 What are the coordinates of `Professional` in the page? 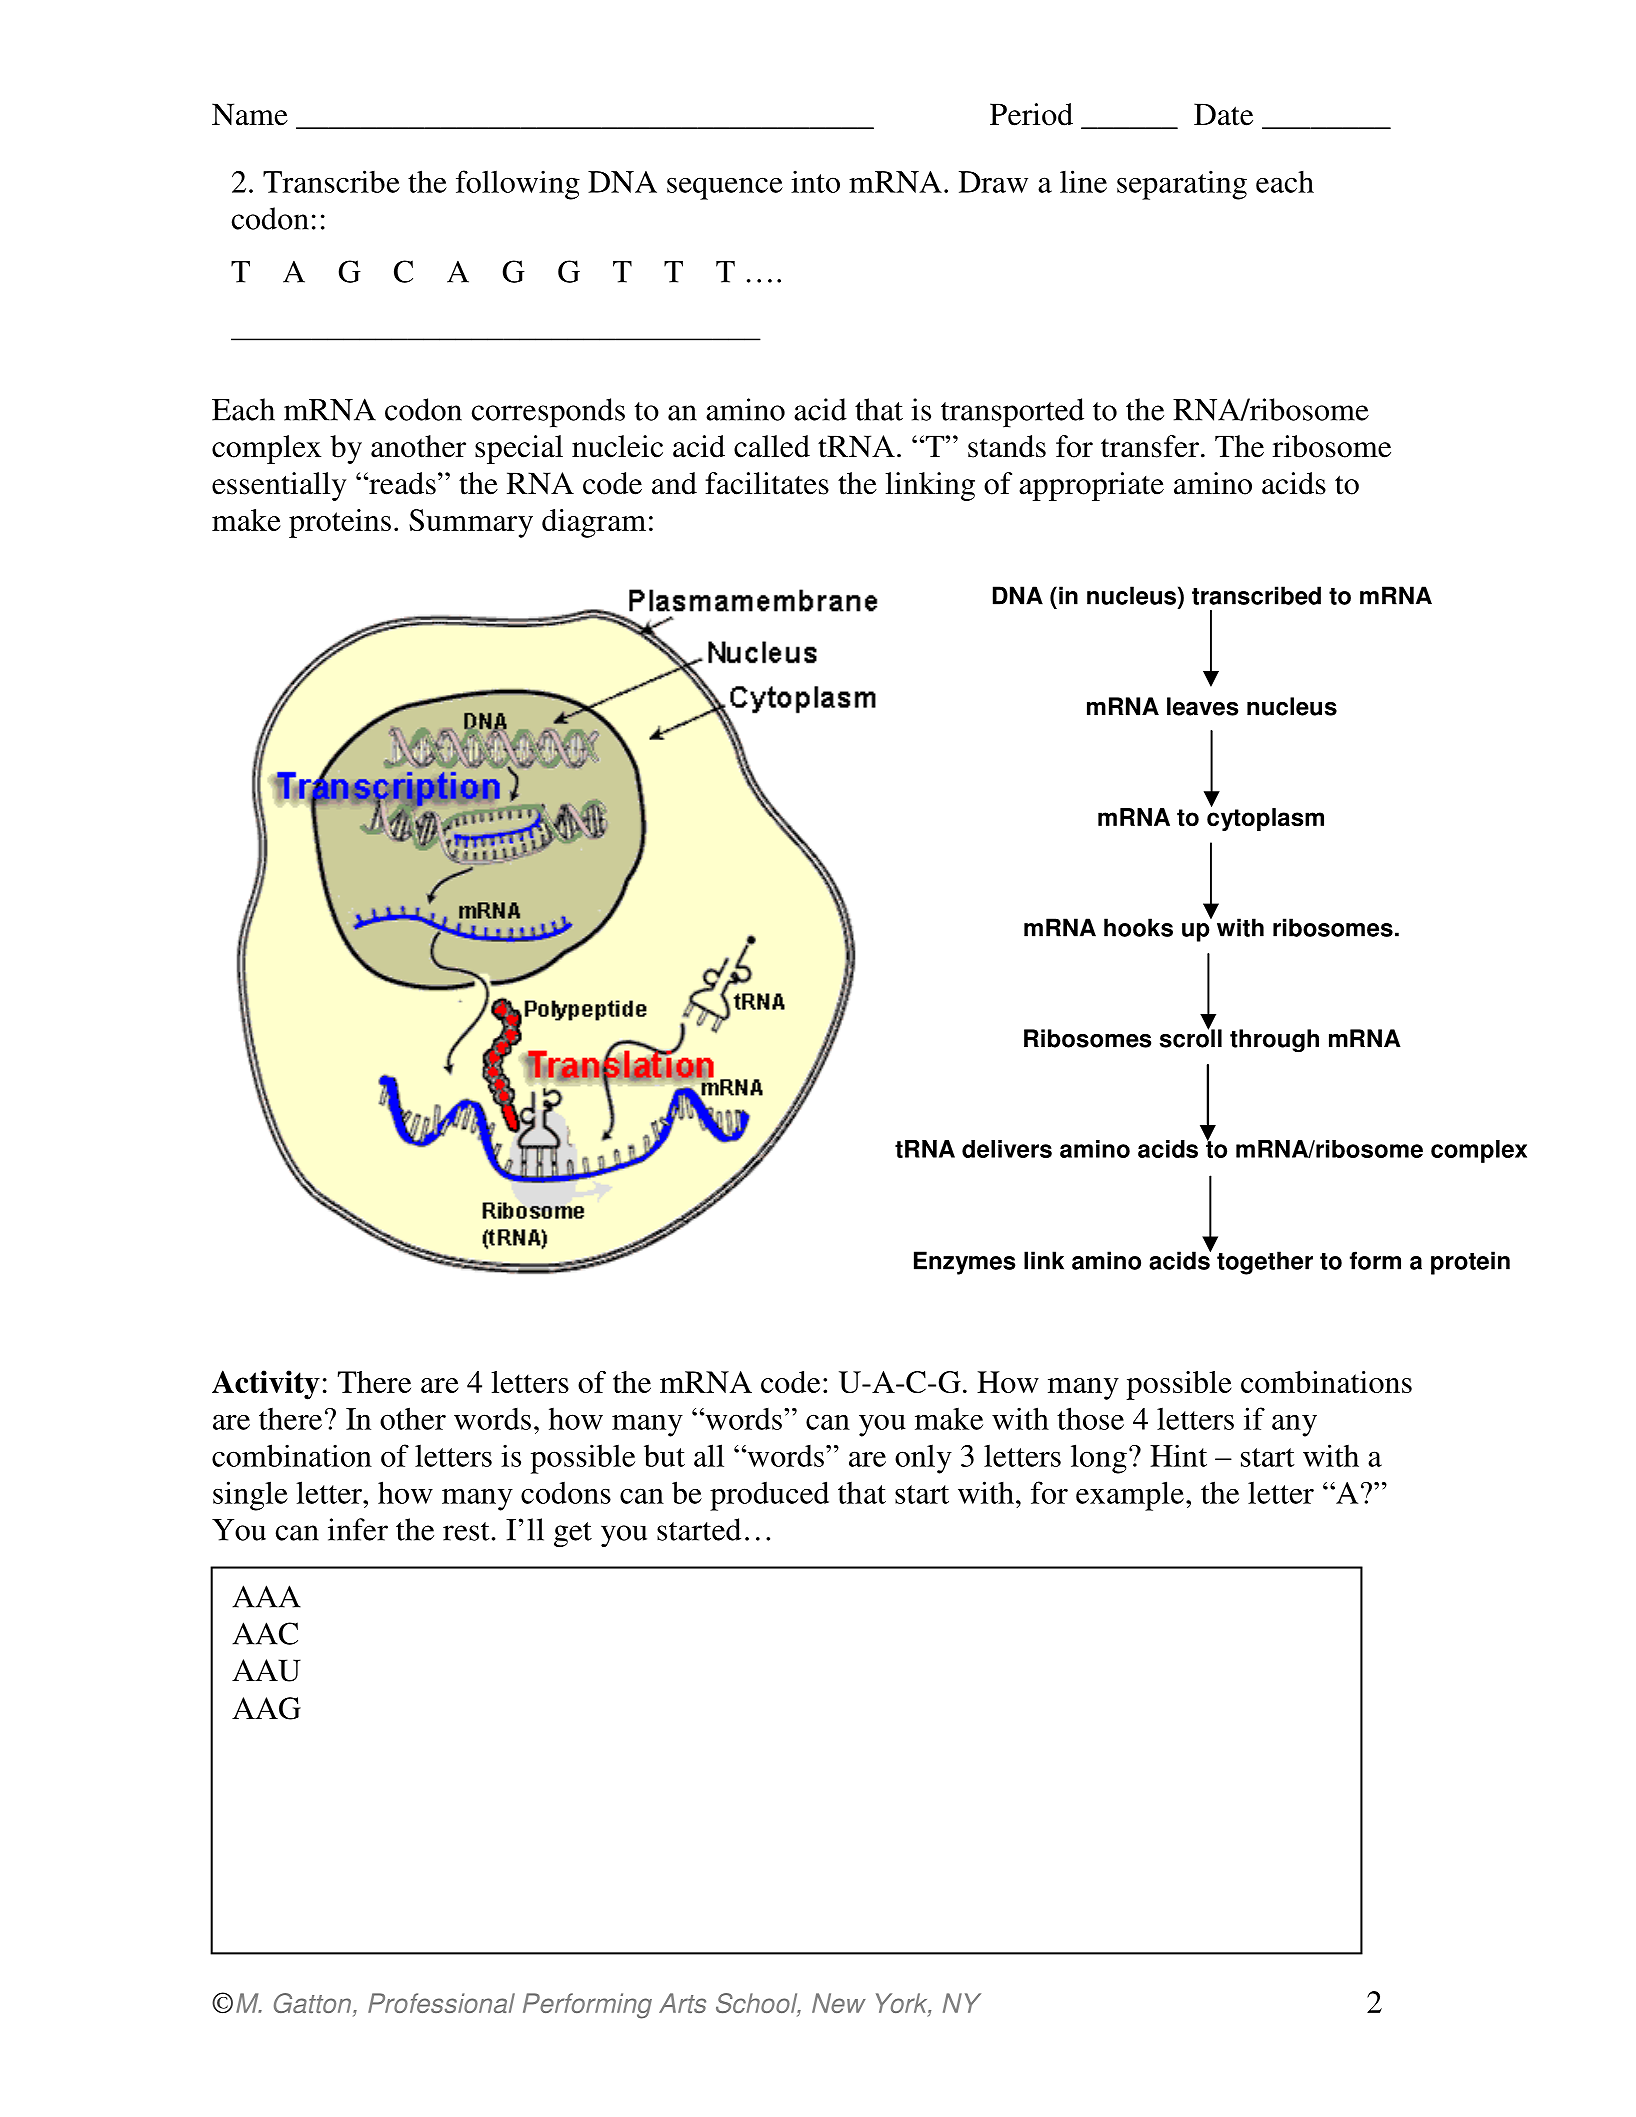 It's located at (441, 2003).
